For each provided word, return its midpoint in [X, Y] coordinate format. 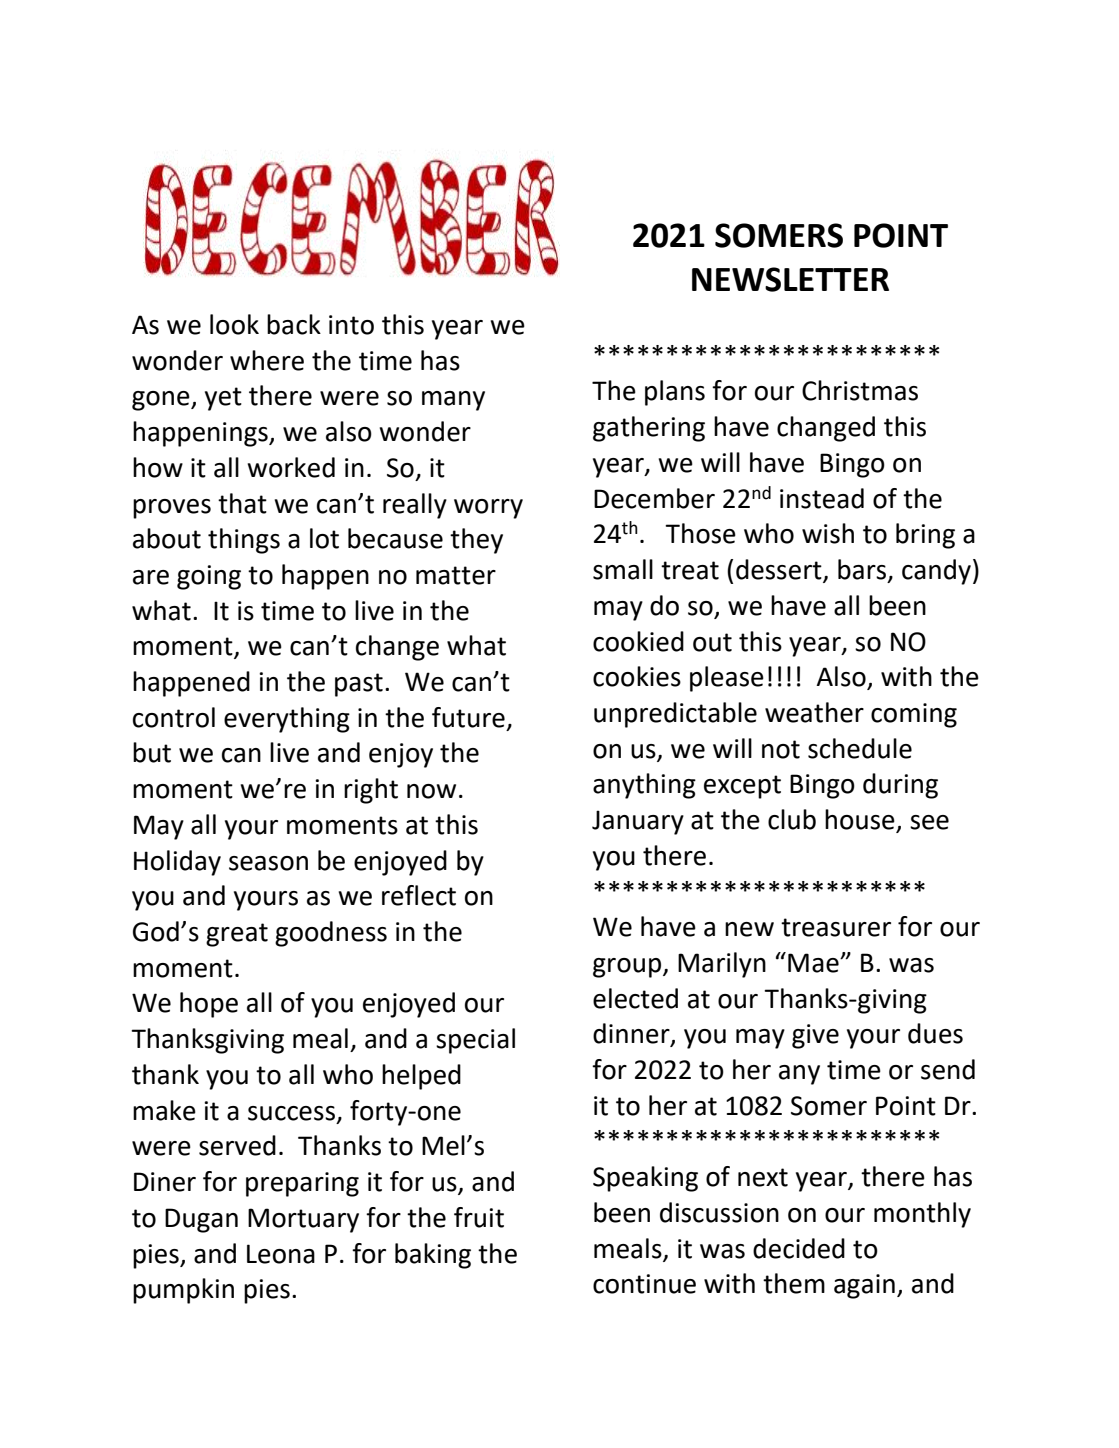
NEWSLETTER [790, 279]
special [475, 1041]
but [152, 752]
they [476, 541]
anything [644, 786]
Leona [281, 1254]
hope [209, 1005]
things [244, 541]
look [234, 324]
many [453, 401]
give [815, 1036]
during [900, 786]
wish [828, 533]
